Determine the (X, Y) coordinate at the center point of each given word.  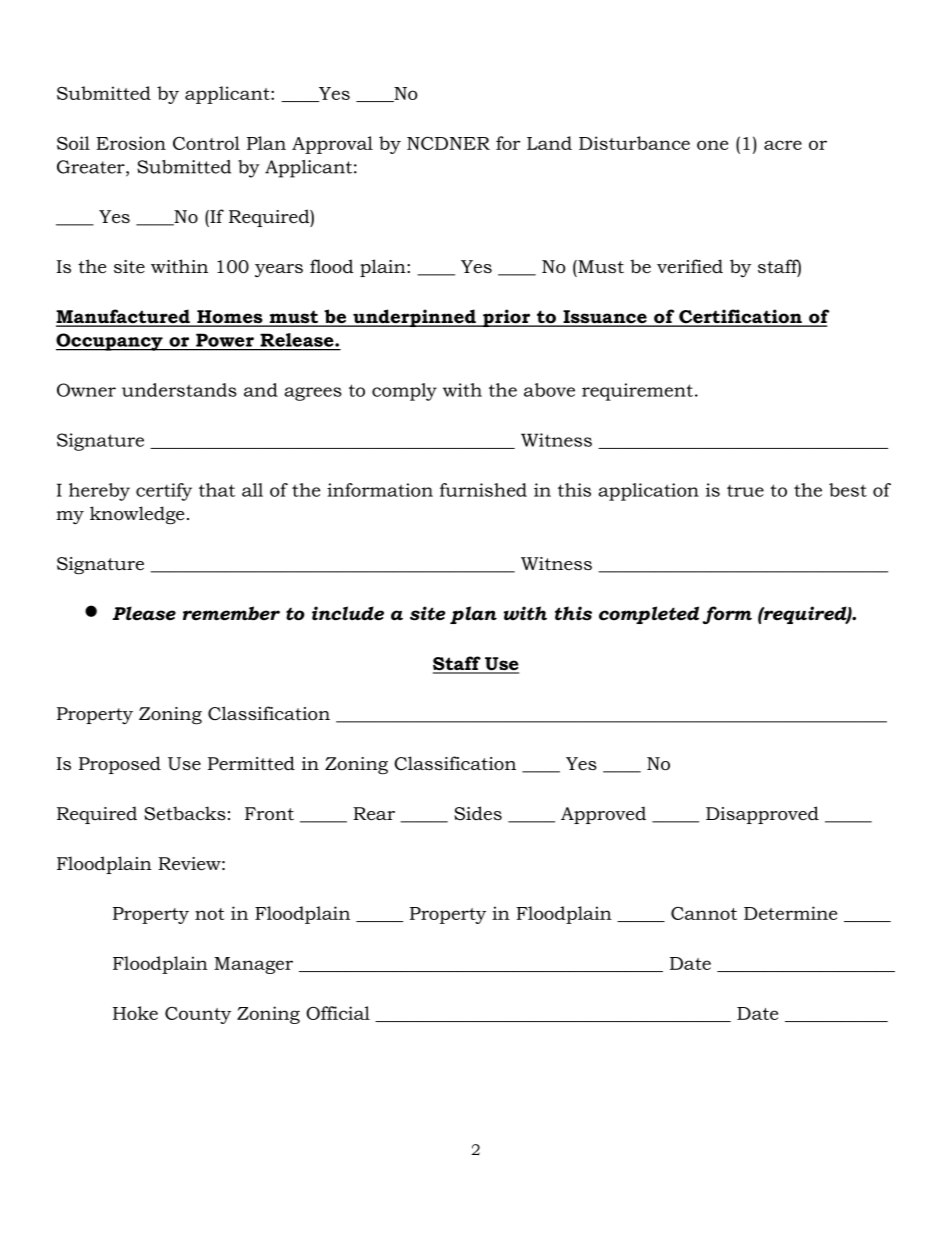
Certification (740, 317)
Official (338, 1013)
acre (783, 145)
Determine (790, 913)
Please (144, 613)
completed (649, 615)
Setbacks (185, 813)
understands (179, 390)
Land (549, 143)
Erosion (131, 143)
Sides (478, 813)
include (348, 613)
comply (404, 392)
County (198, 1015)
